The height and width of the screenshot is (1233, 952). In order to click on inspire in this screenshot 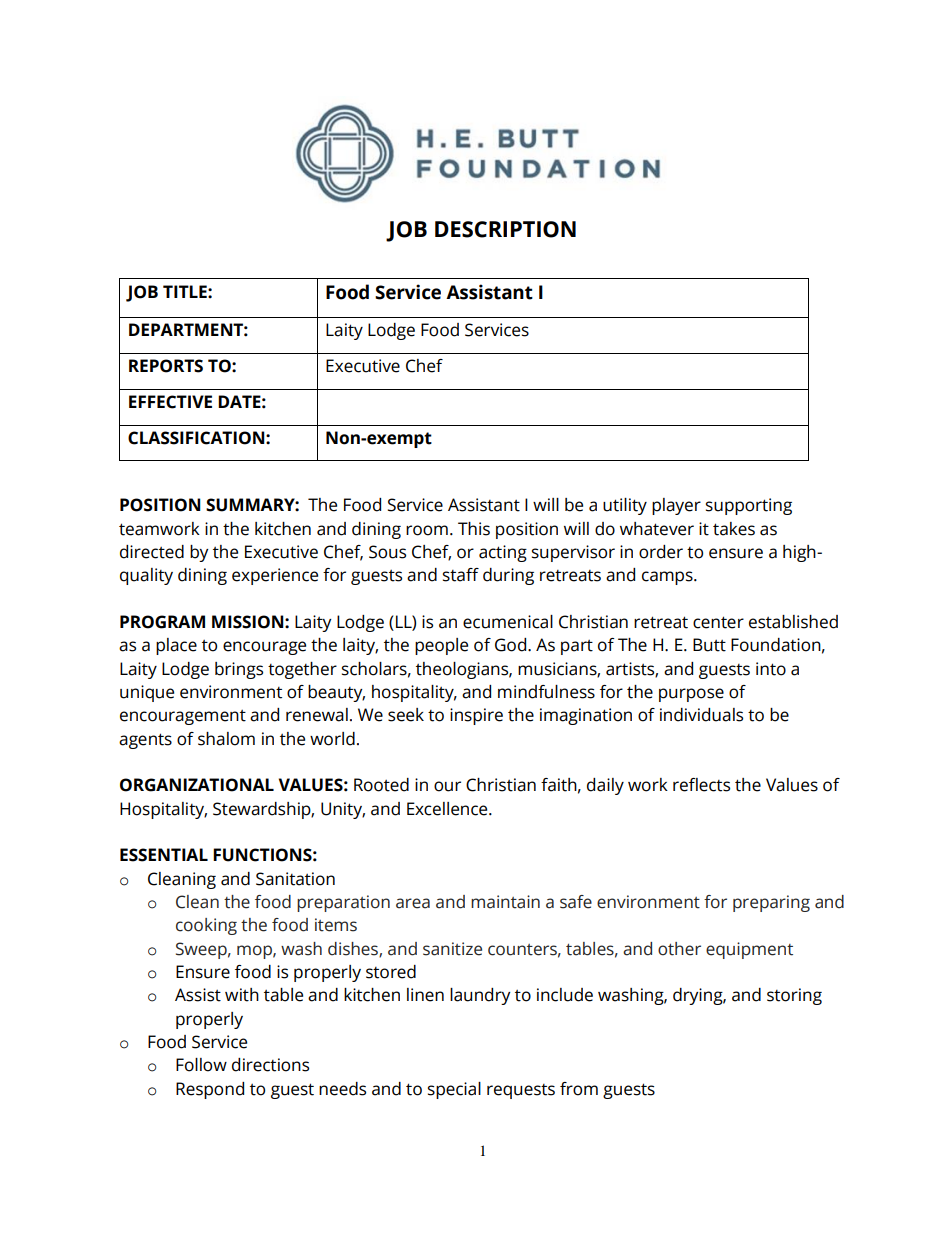, I will do `click(476, 716)`.
